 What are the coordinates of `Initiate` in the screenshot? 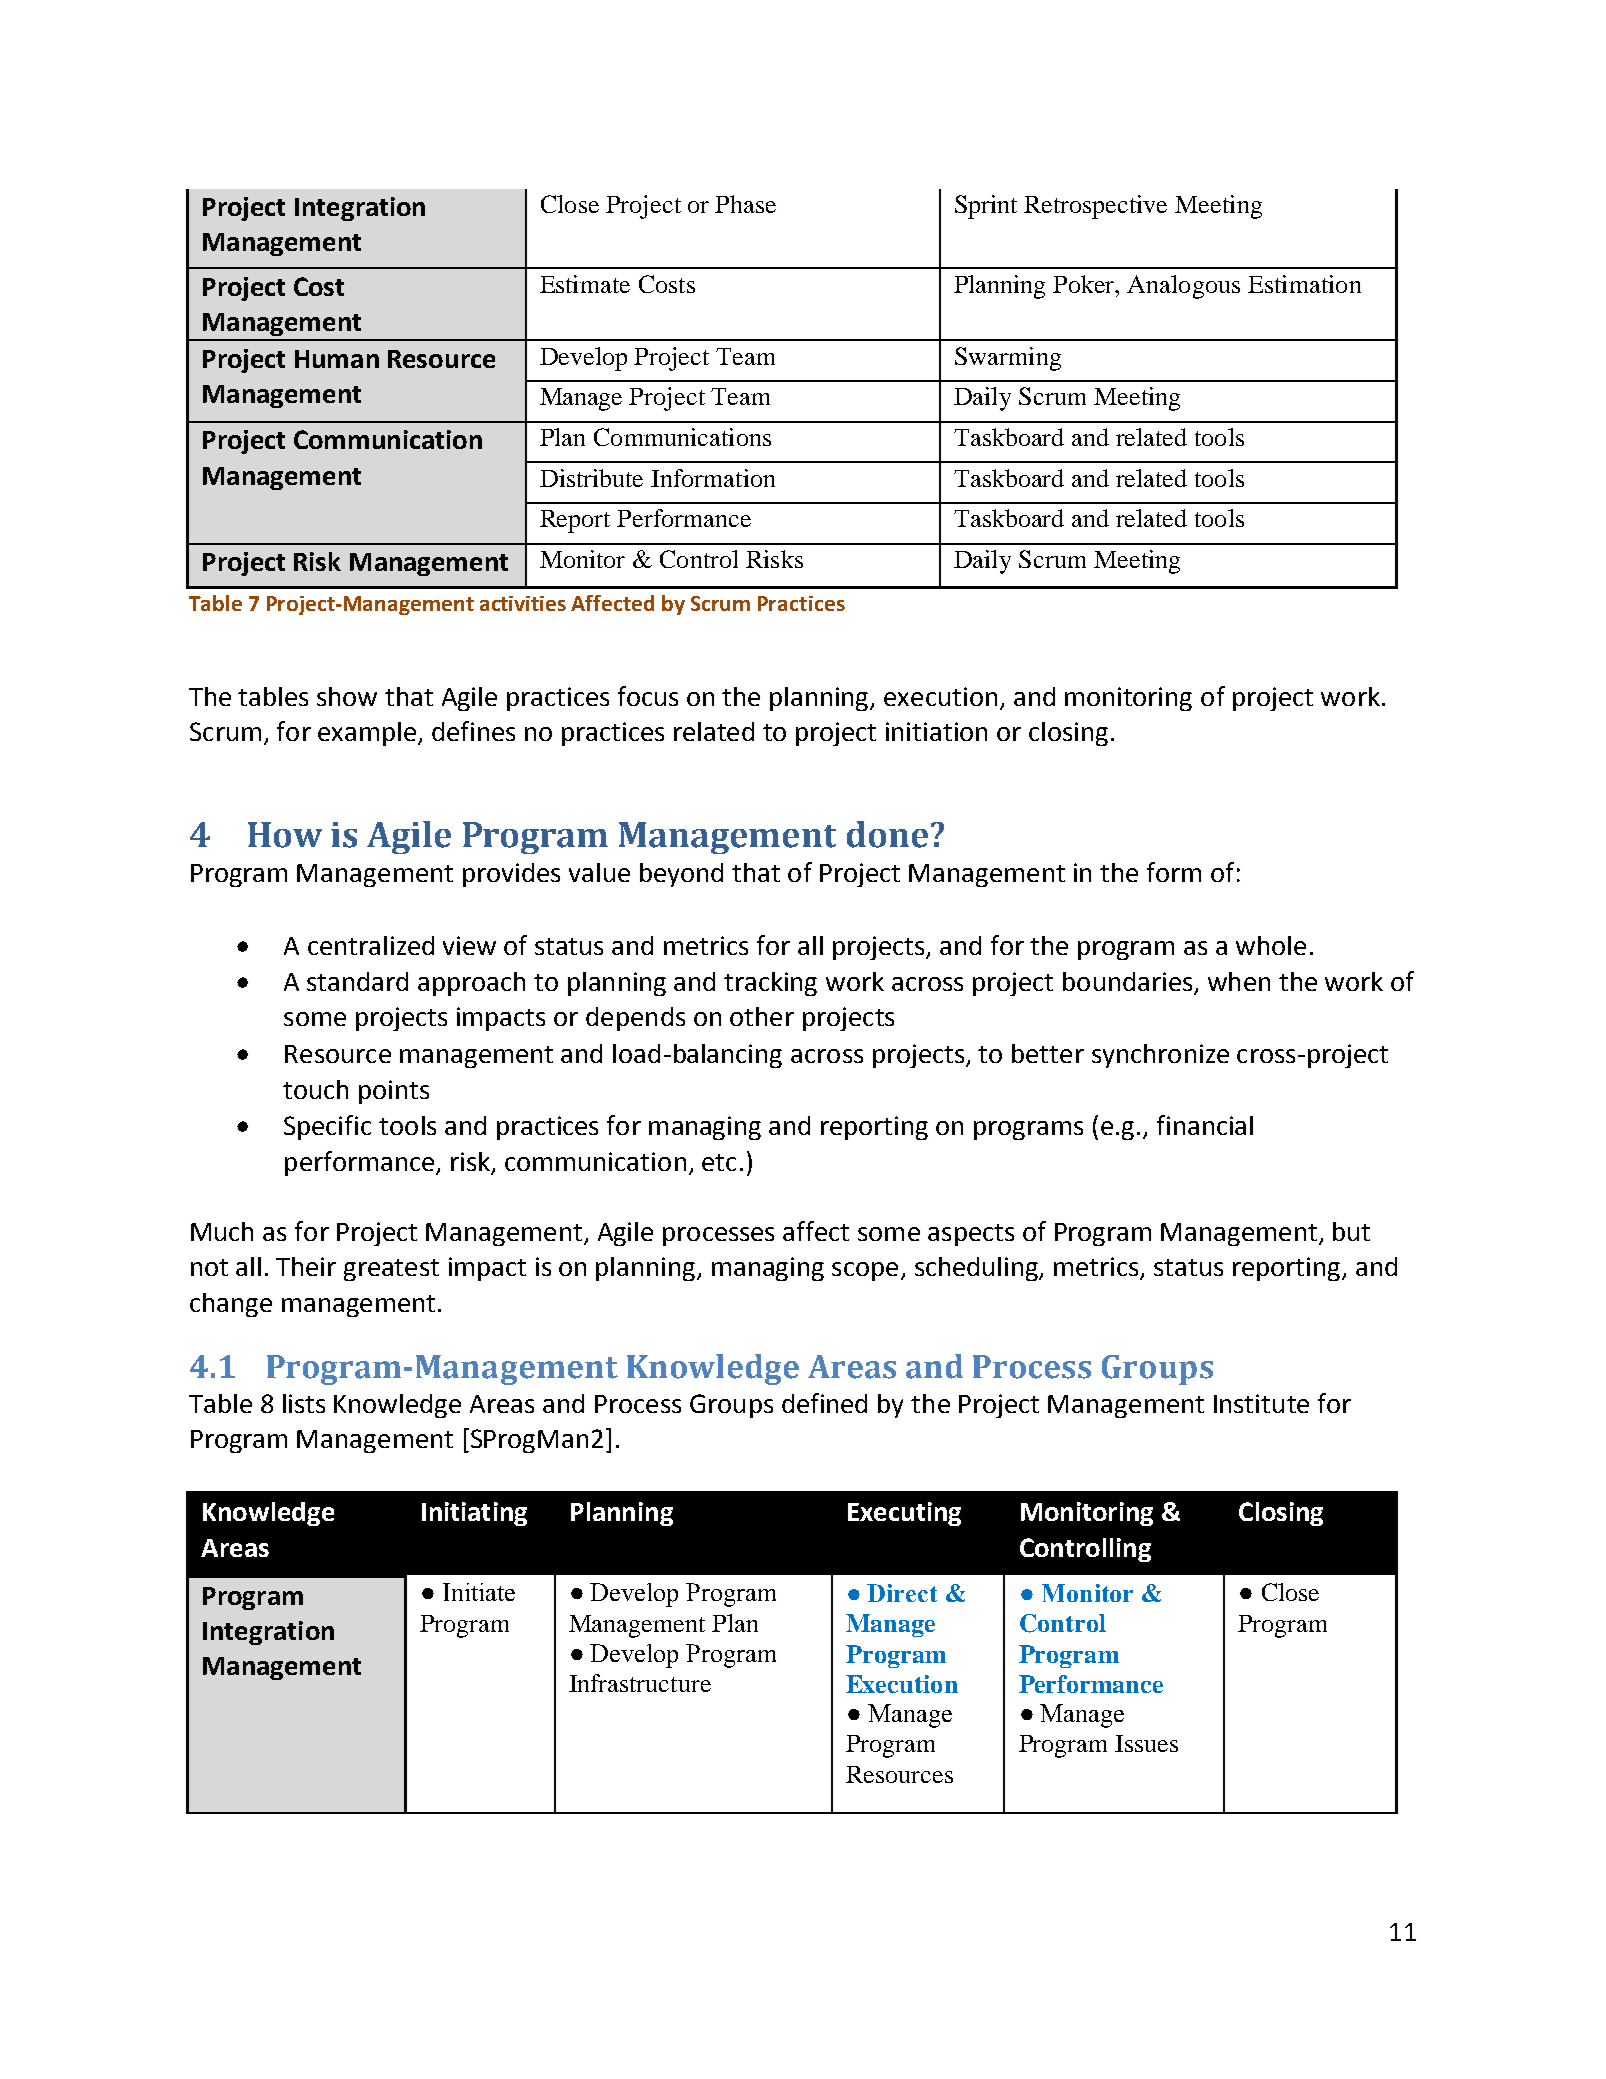 It's located at (479, 1592).
